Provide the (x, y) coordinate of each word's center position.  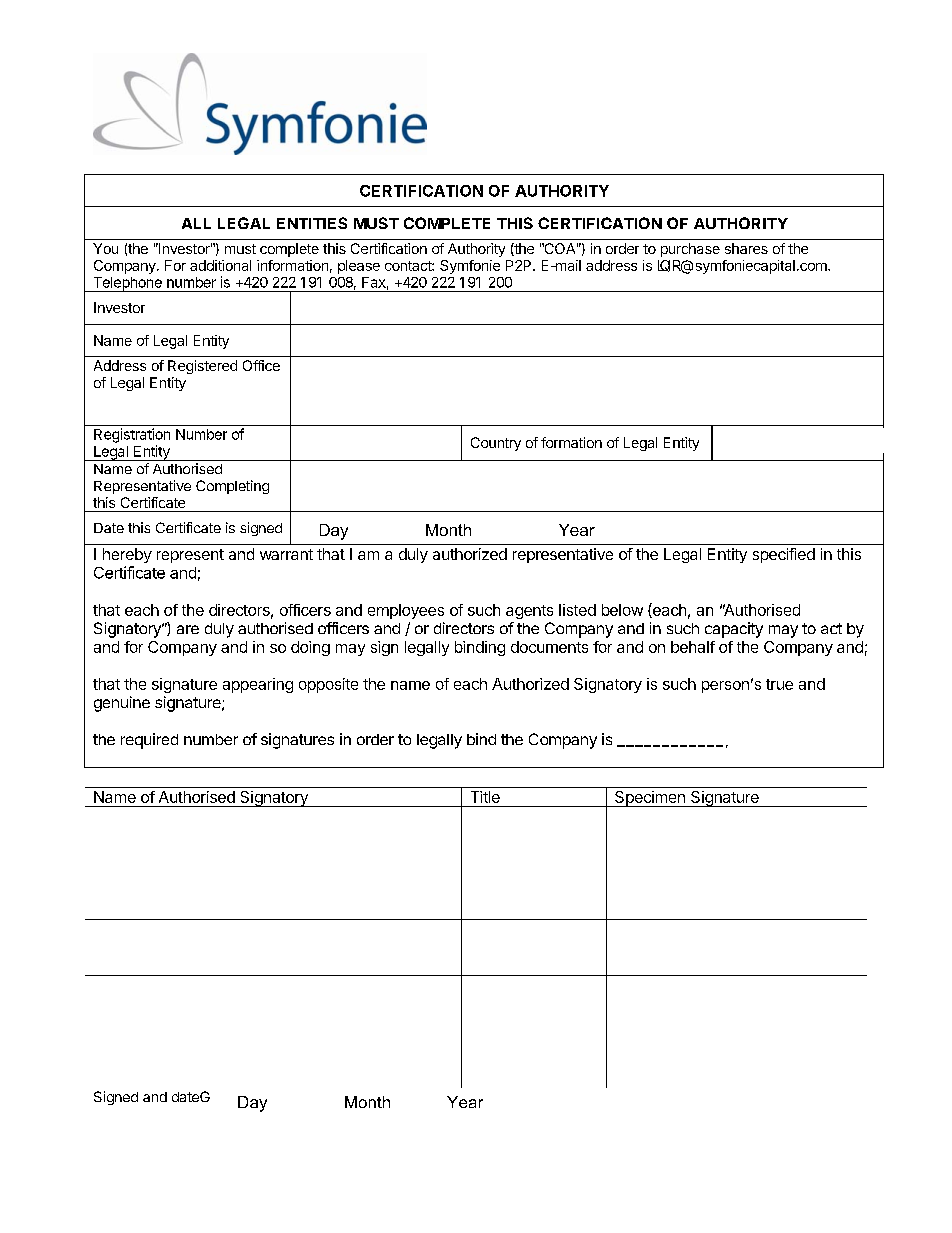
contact (409, 266)
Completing (232, 487)
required (149, 741)
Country (496, 444)
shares (746, 248)
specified (784, 555)
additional (220, 265)
